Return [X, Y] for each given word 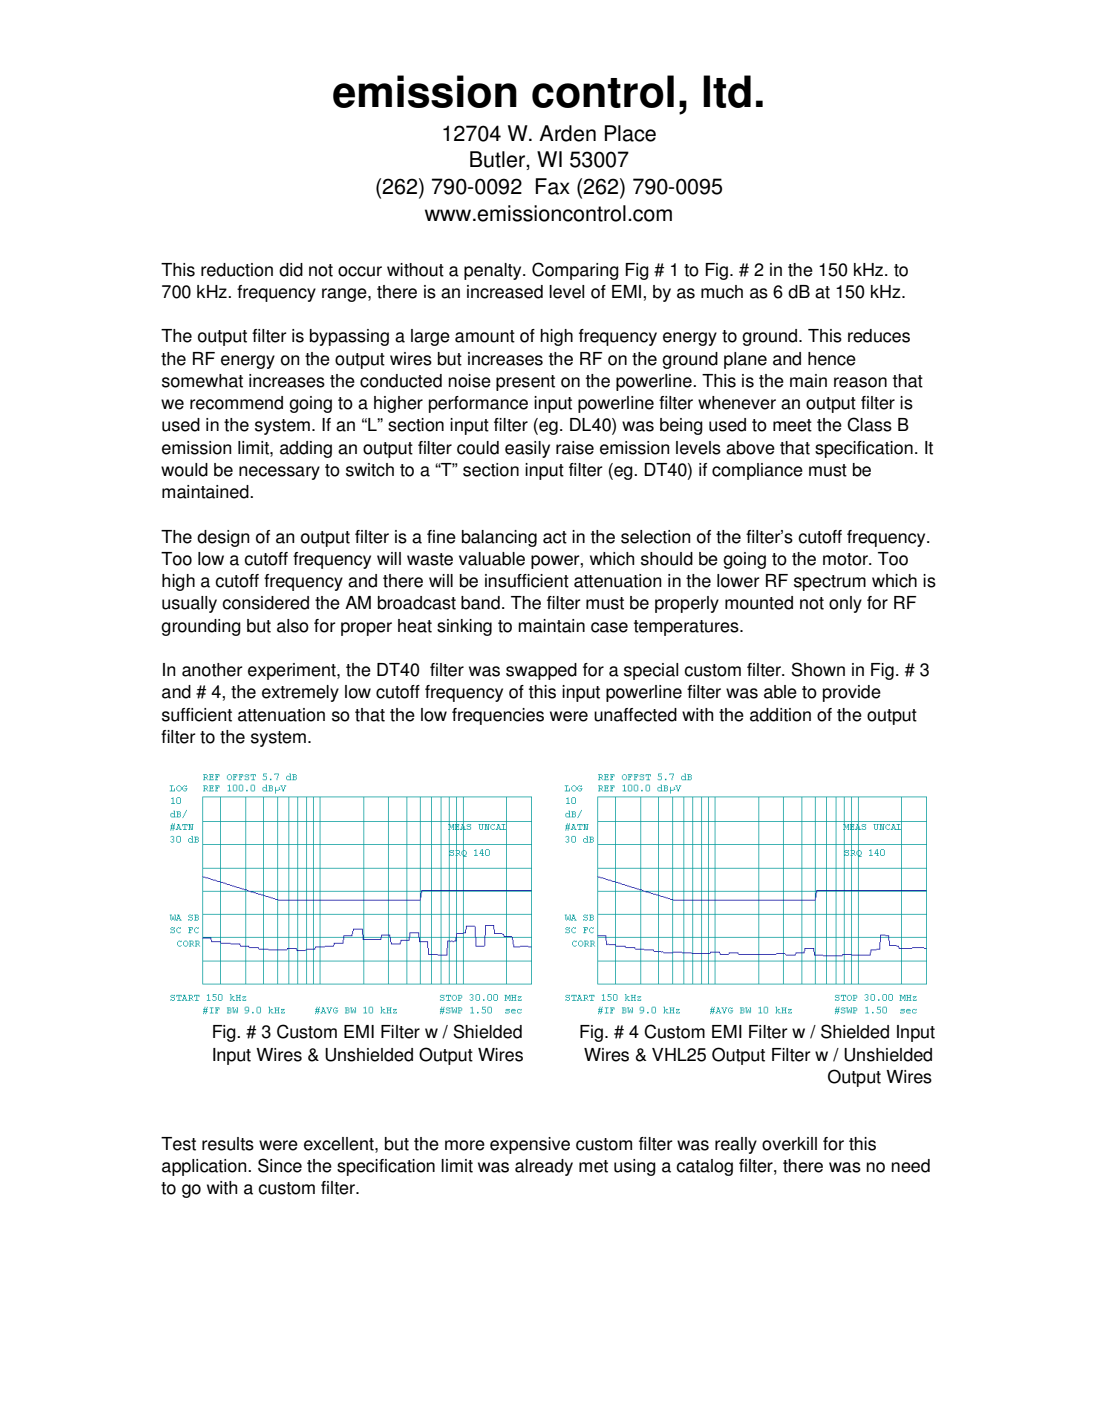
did [291, 270]
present [525, 383]
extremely [300, 693]
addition [780, 715]
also [293, 626]
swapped [541, 671]
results [228, 1144]
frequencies [498, 716]
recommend [236, 403]
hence [832, 359]
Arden [567, 133]
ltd [727, 91]
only [845, 604]
